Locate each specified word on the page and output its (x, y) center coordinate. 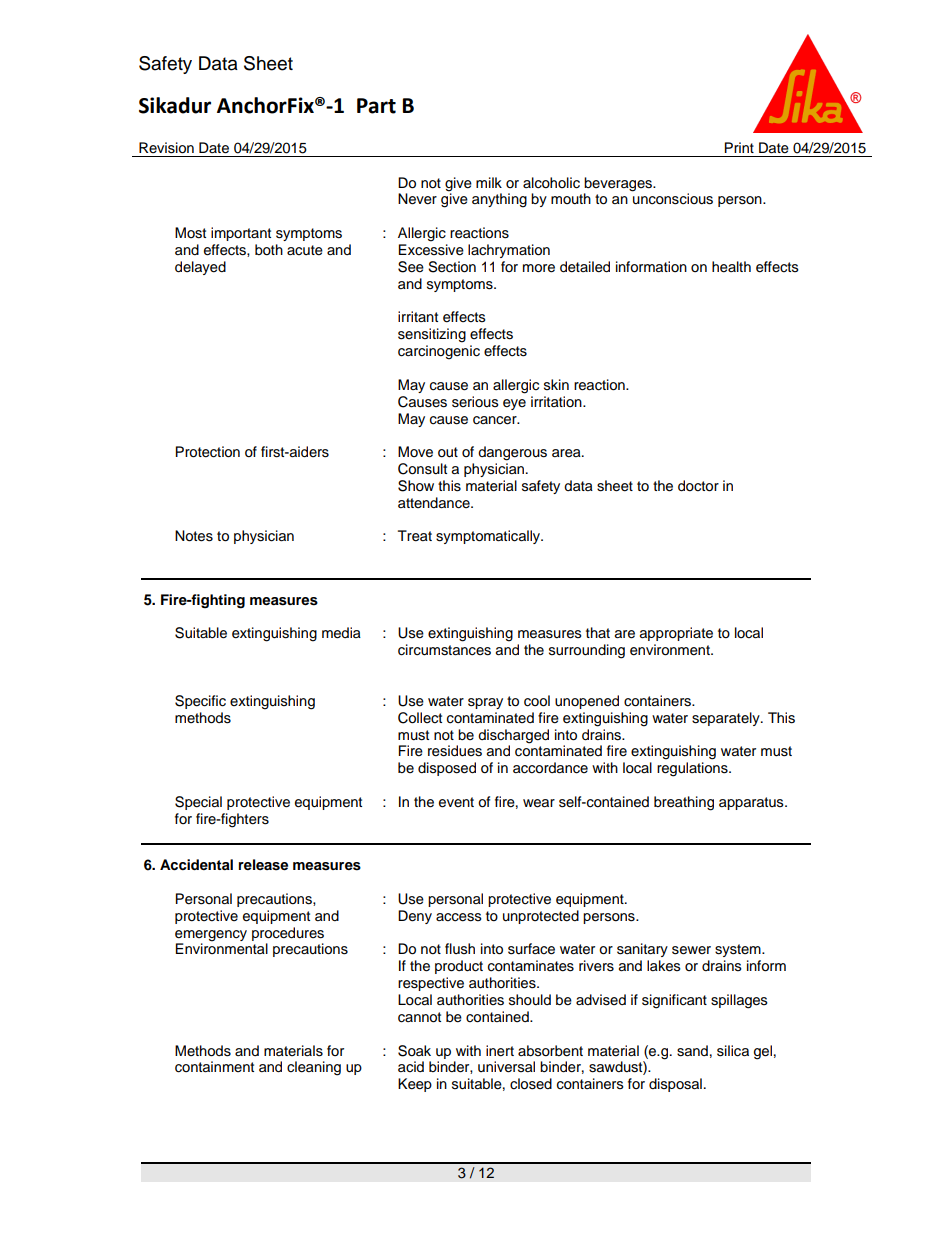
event (456, 802)
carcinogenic (439, 352)
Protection (208, 452)
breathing (684, 803)
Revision (166, 148)
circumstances (444, 650)
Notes (194, 536)
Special (198, 803)
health (731, 267)
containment (214, 1067)
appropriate (676, 634)
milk (489, 182)
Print (739, 147)
